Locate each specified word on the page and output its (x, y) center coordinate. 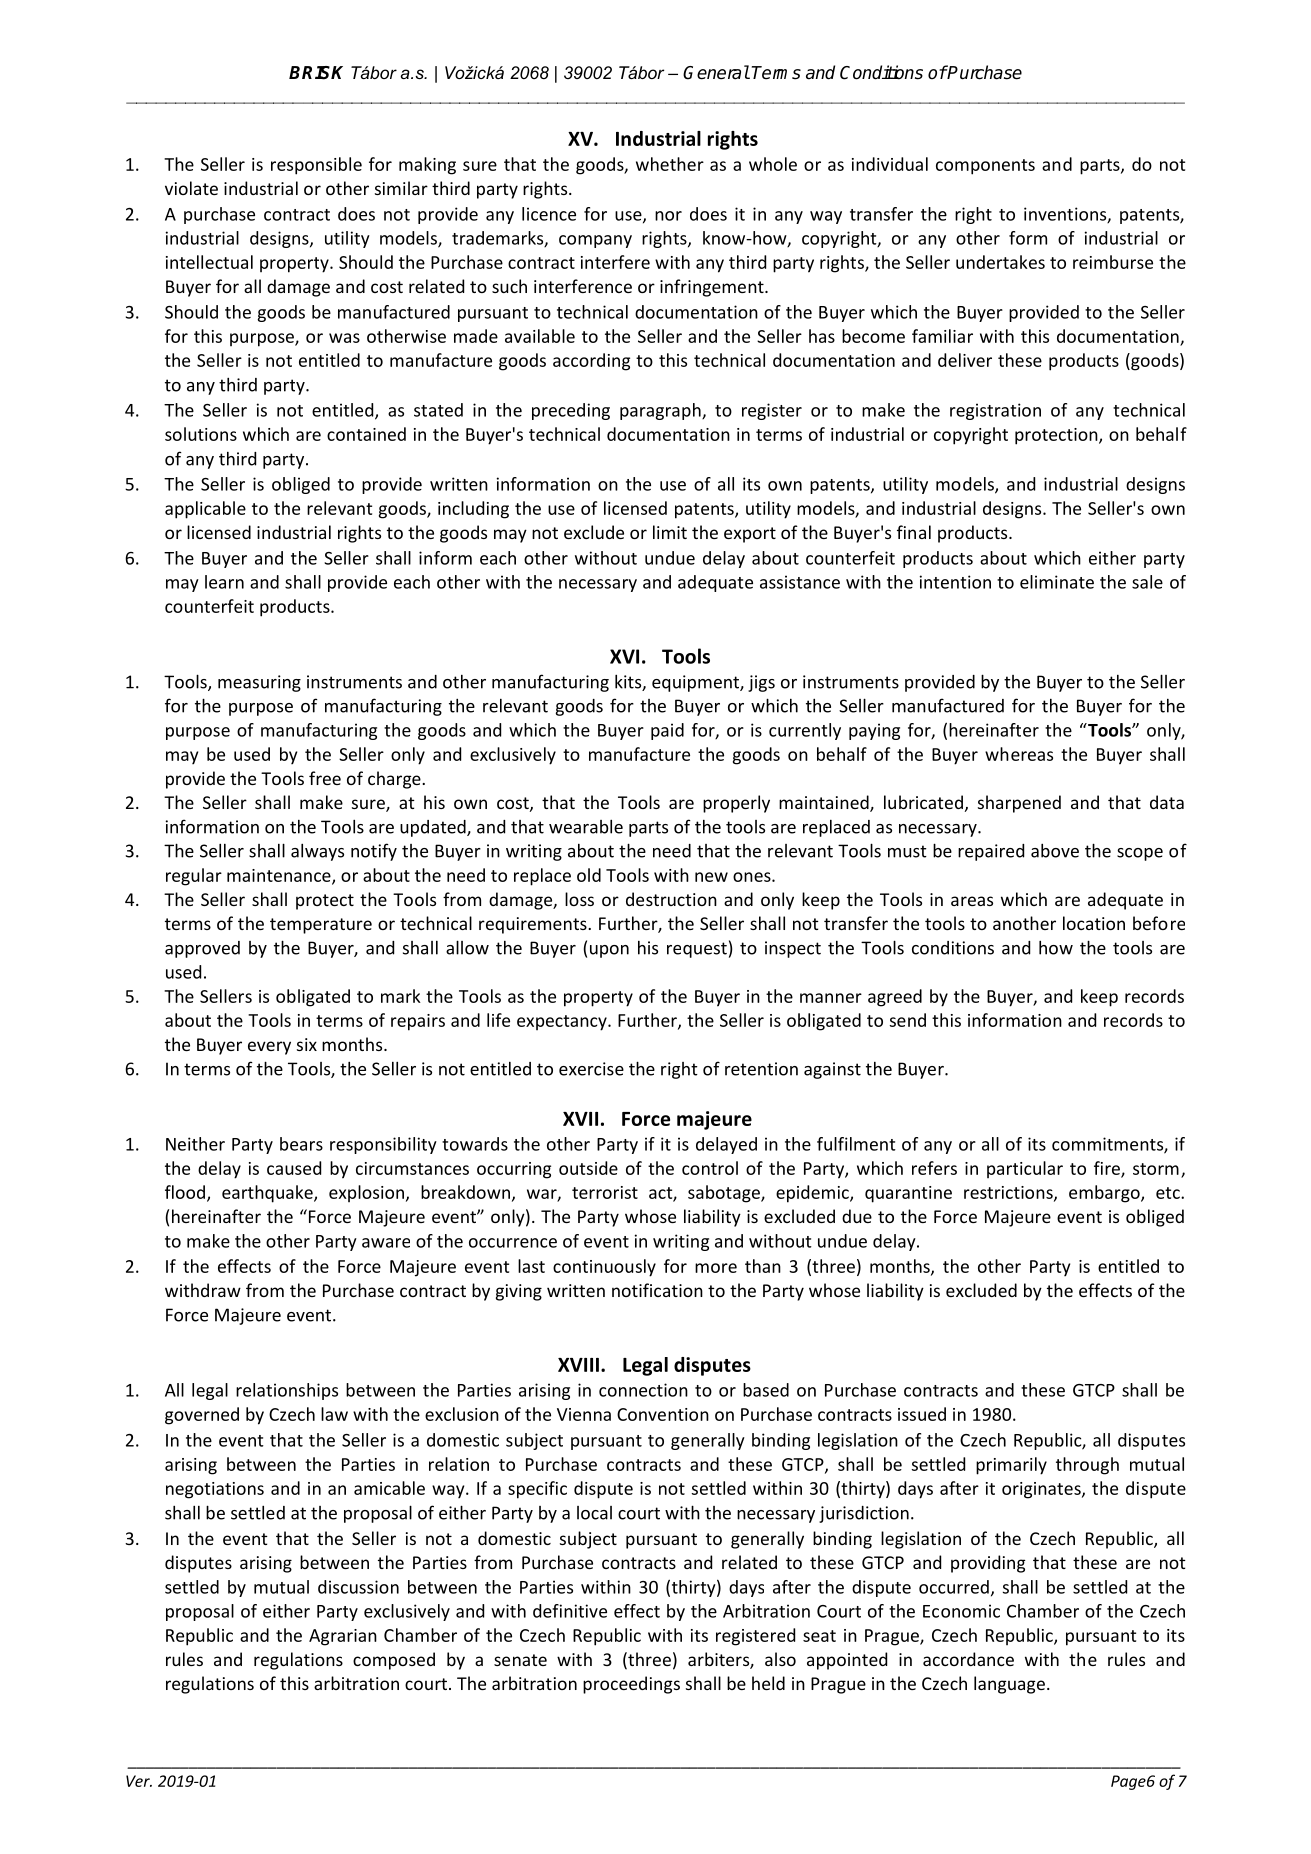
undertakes (1000, 262)
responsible (316, 166)
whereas (1019, 754)
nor (668, 216)
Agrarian (343, 1637)
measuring (259, 683)
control (710, 1168)
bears (301, 1144)
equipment (696, 683)
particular (1025, 1169)
